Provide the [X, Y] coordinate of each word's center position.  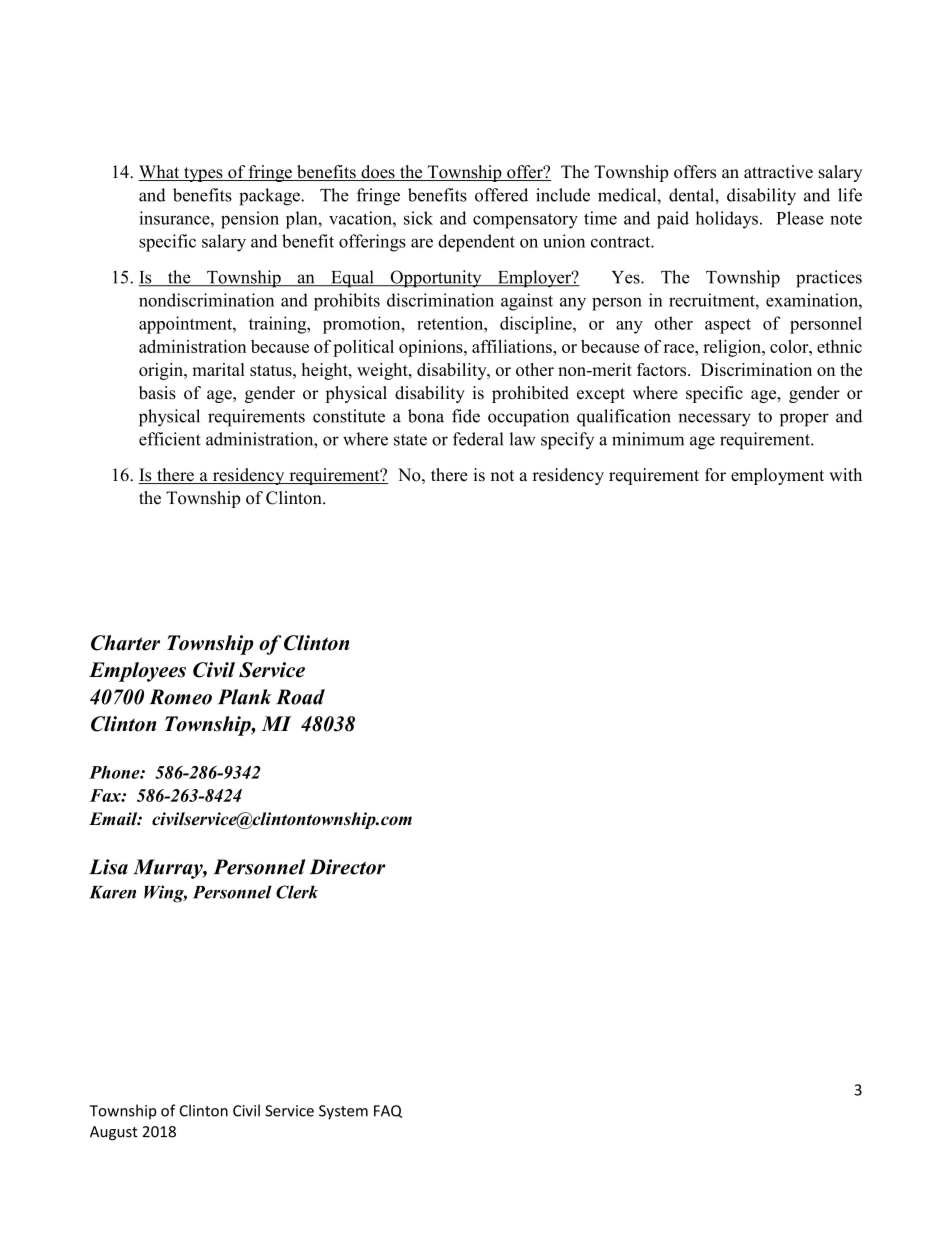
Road [300, 697]
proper [804, 420]
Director [347, 867]
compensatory [525, 221]
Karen [112, 892]
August [114, 1133]
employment [777, 476]
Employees [137, 672]
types [203, 174]
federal [478, 439]
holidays [727, 220]
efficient [170, 439]
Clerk [297, 892]
